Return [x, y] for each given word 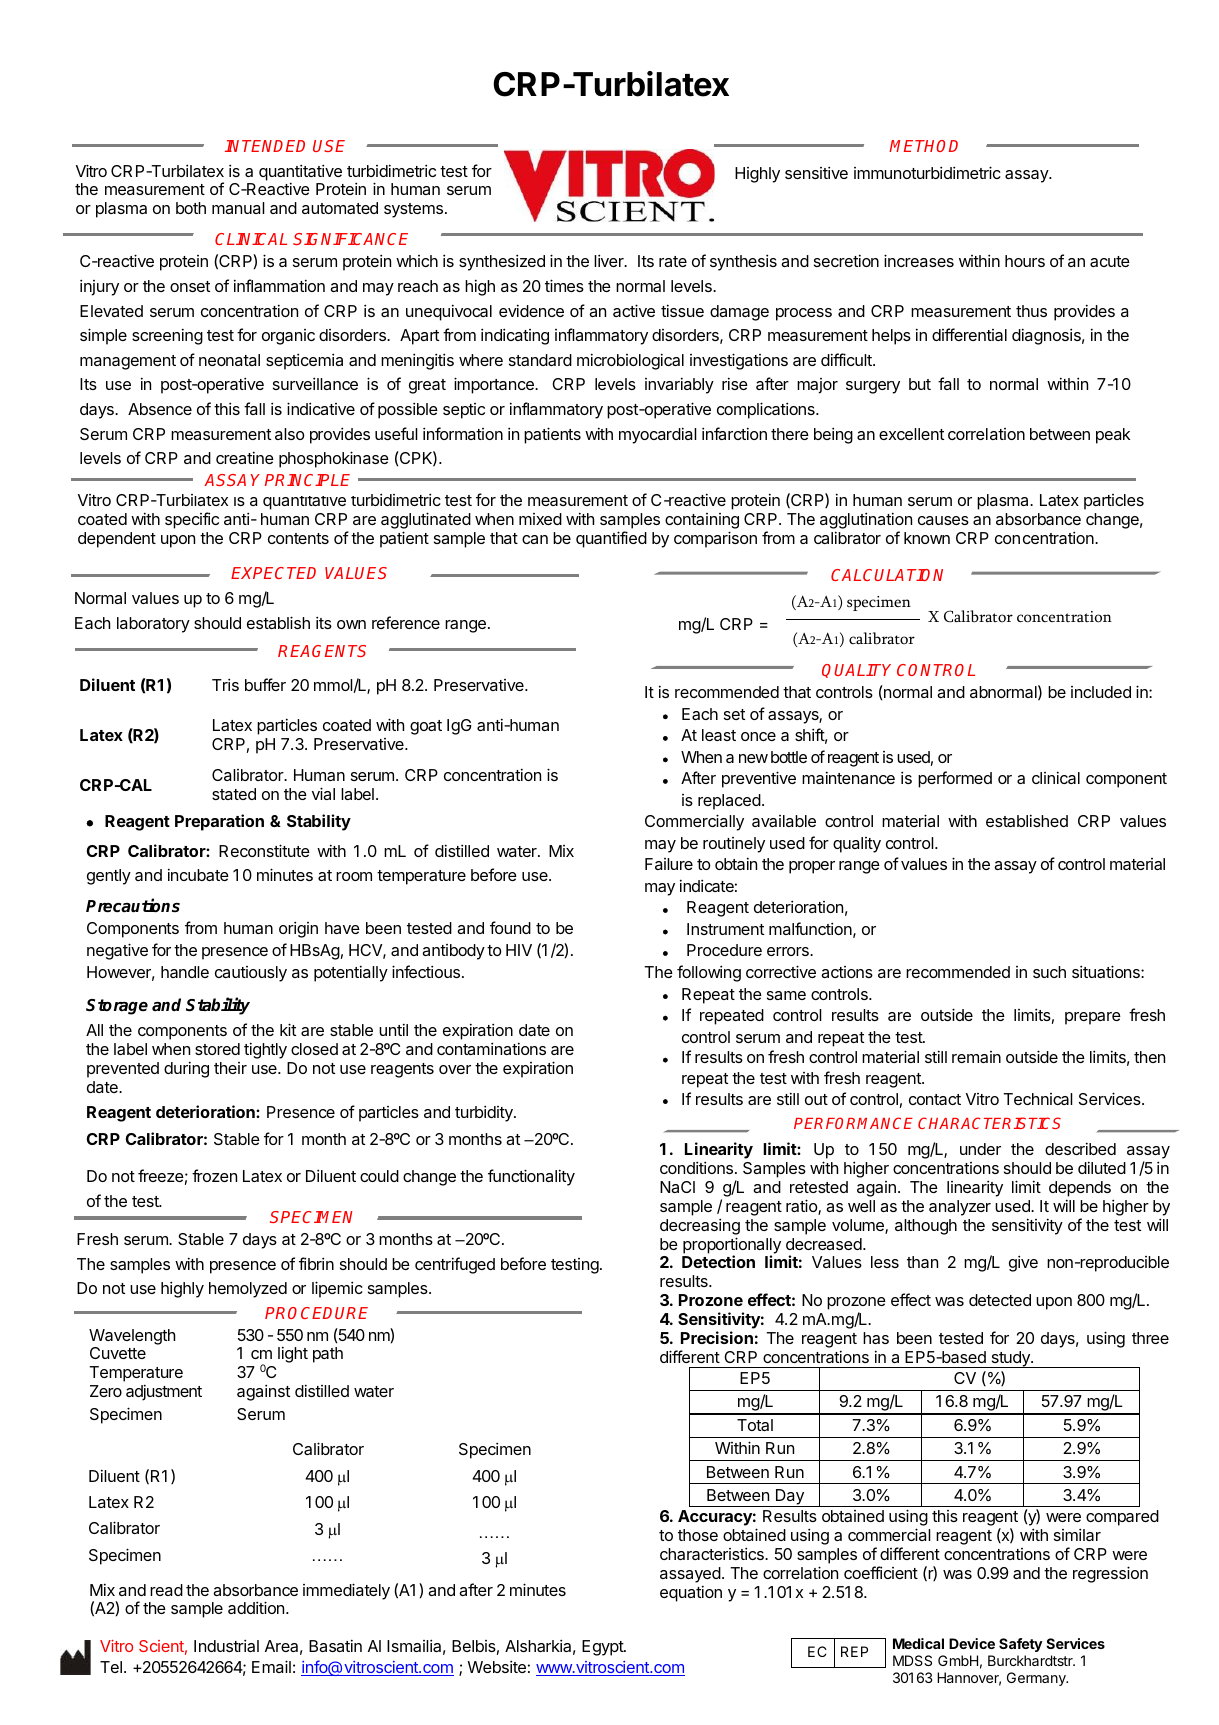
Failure [669, 864]
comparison [715, 539]
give [1023, 1263]
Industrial [226, 1645]
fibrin [316, 1263]
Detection [718, 1261]
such [1049, 972]
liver [610, 260]
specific [192, 520]
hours [1025, 261]
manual [238, 208]
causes [943, 520]
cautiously [251, 974]
